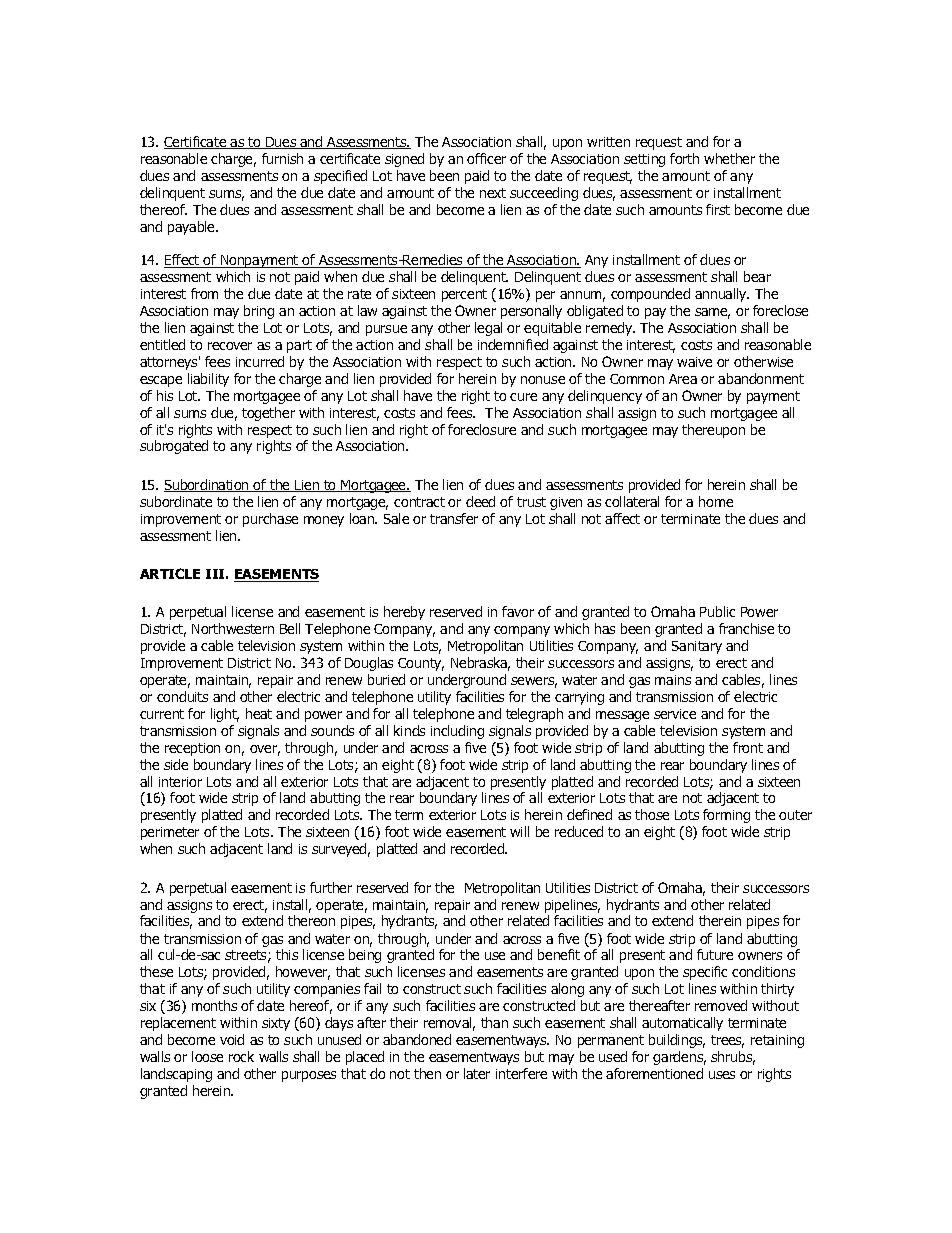  I want to click on whether, so click(729, 158).
